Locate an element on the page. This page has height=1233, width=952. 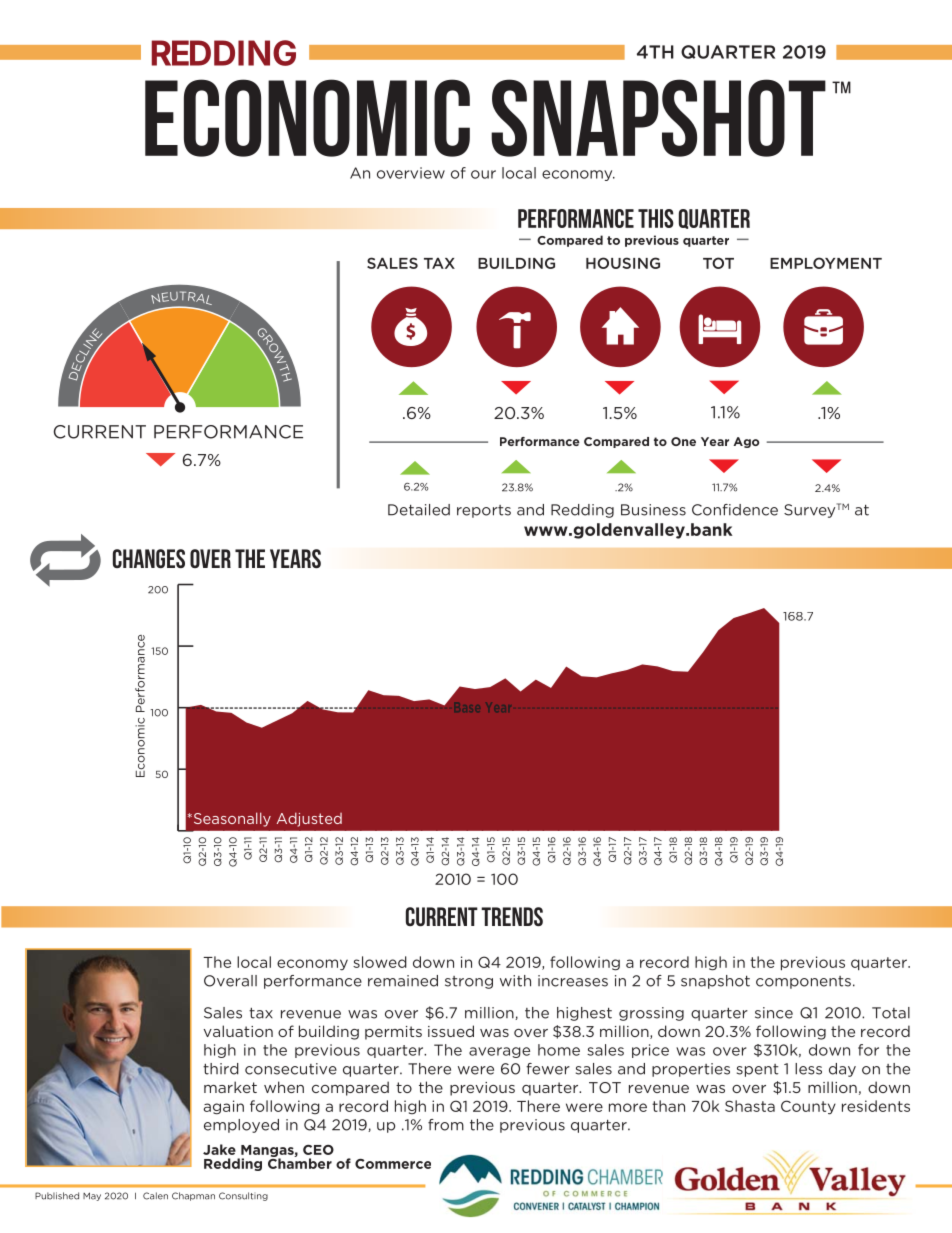
EMPLOYMENT is located at coordinates (826, 263).
